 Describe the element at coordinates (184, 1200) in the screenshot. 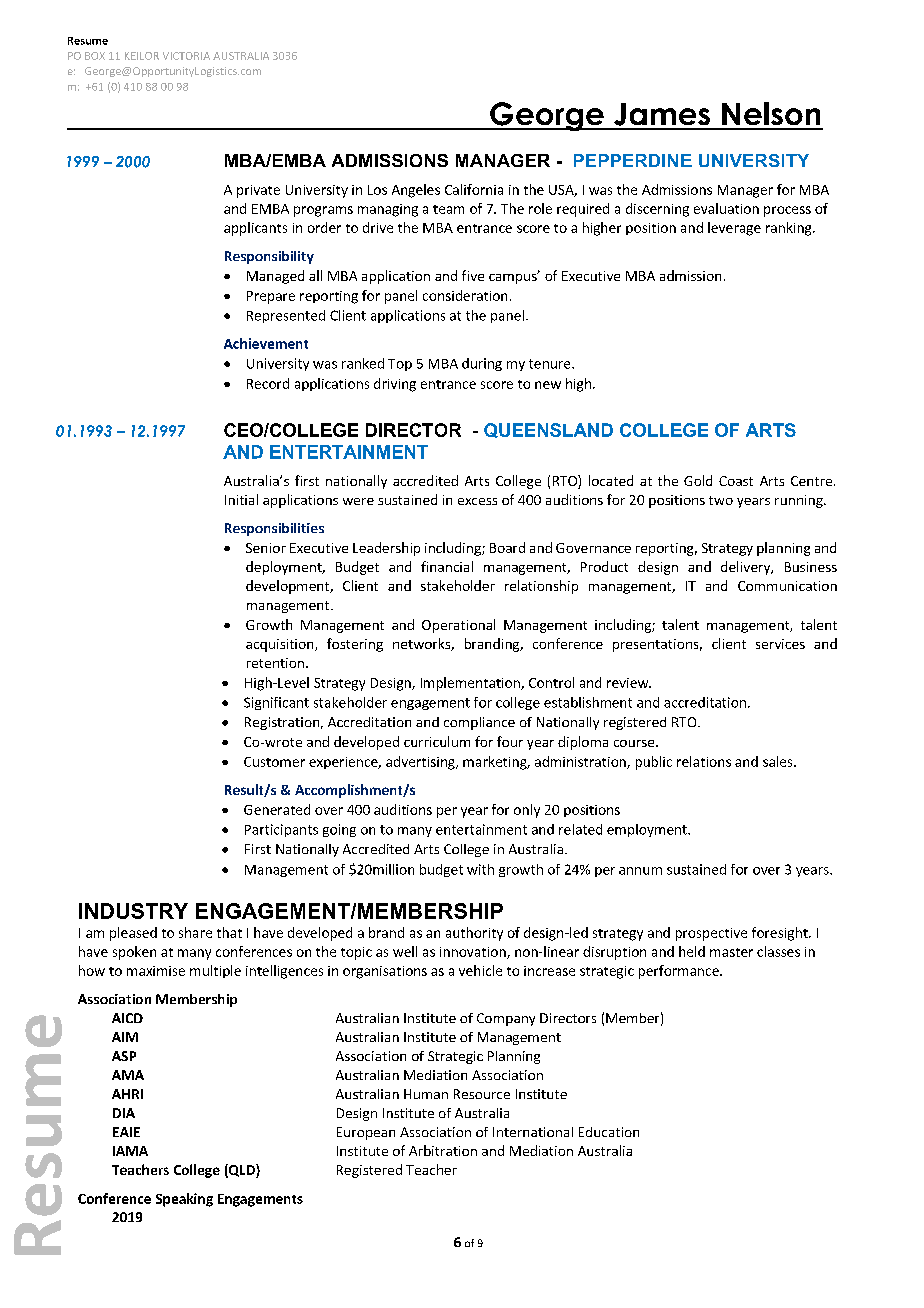

I see `Speaking` at that location.
